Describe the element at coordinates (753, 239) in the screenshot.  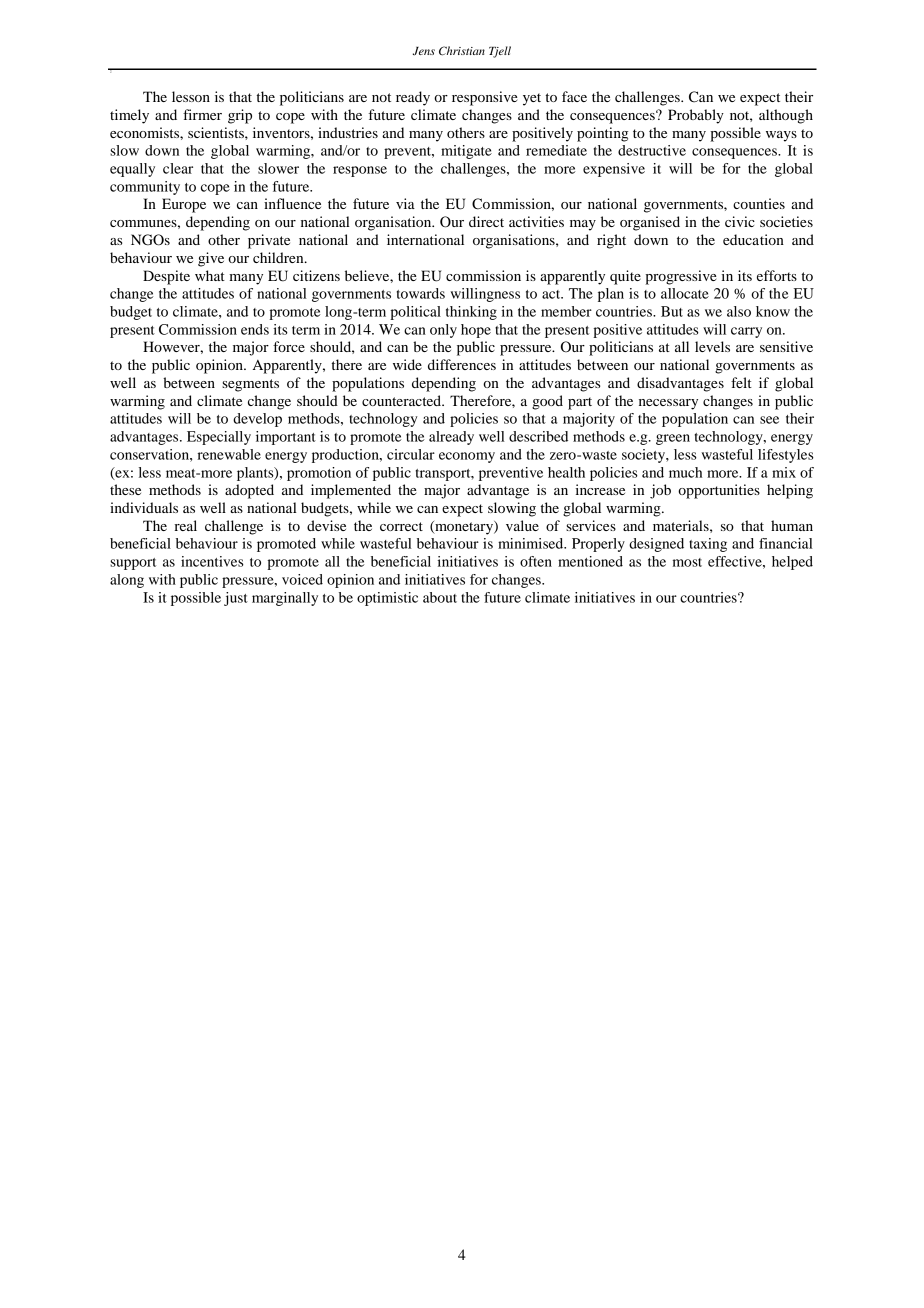
I see `education` at that location.
